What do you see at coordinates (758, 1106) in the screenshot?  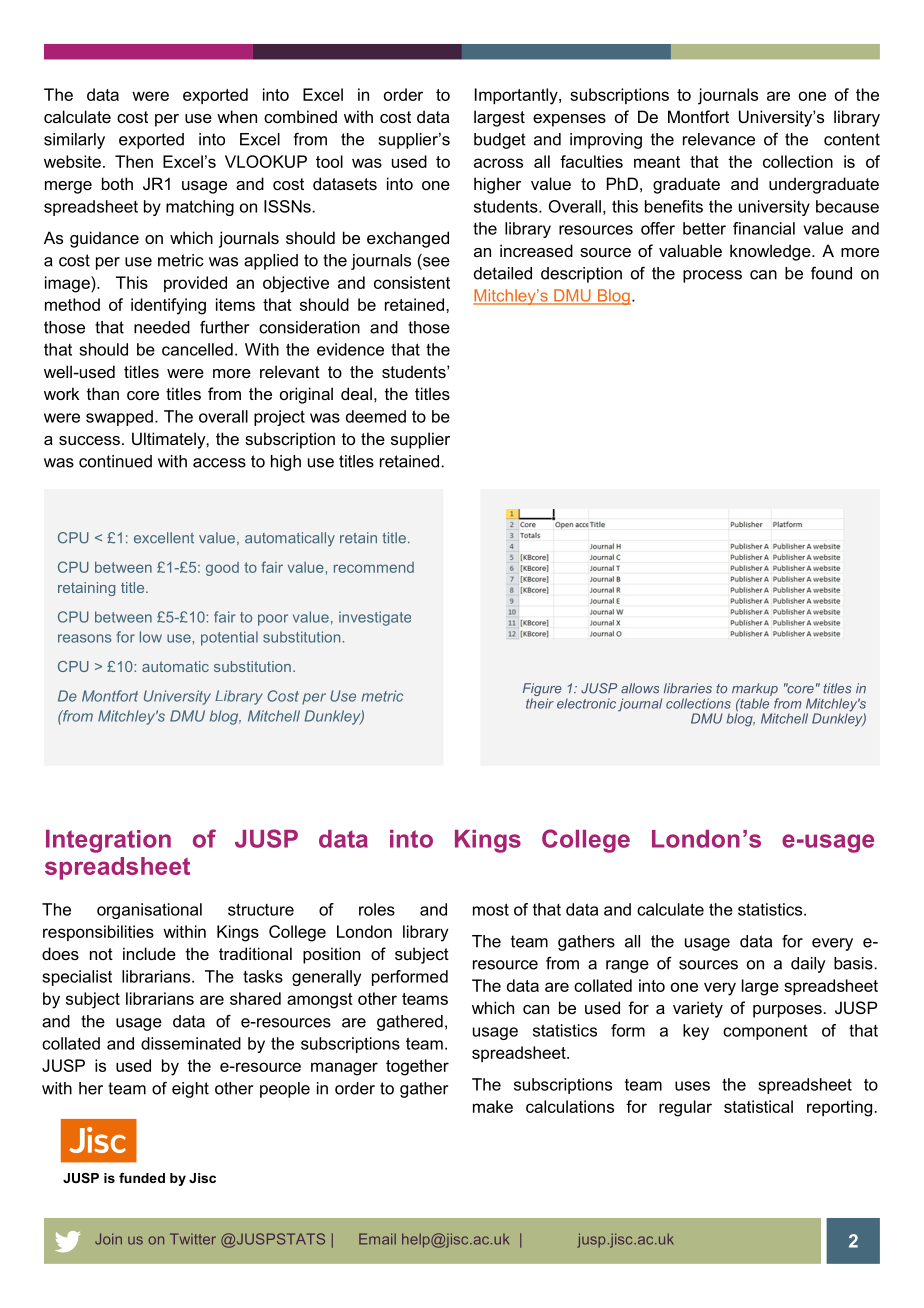 I see `statistical` at bounding box center [758, 1106].
